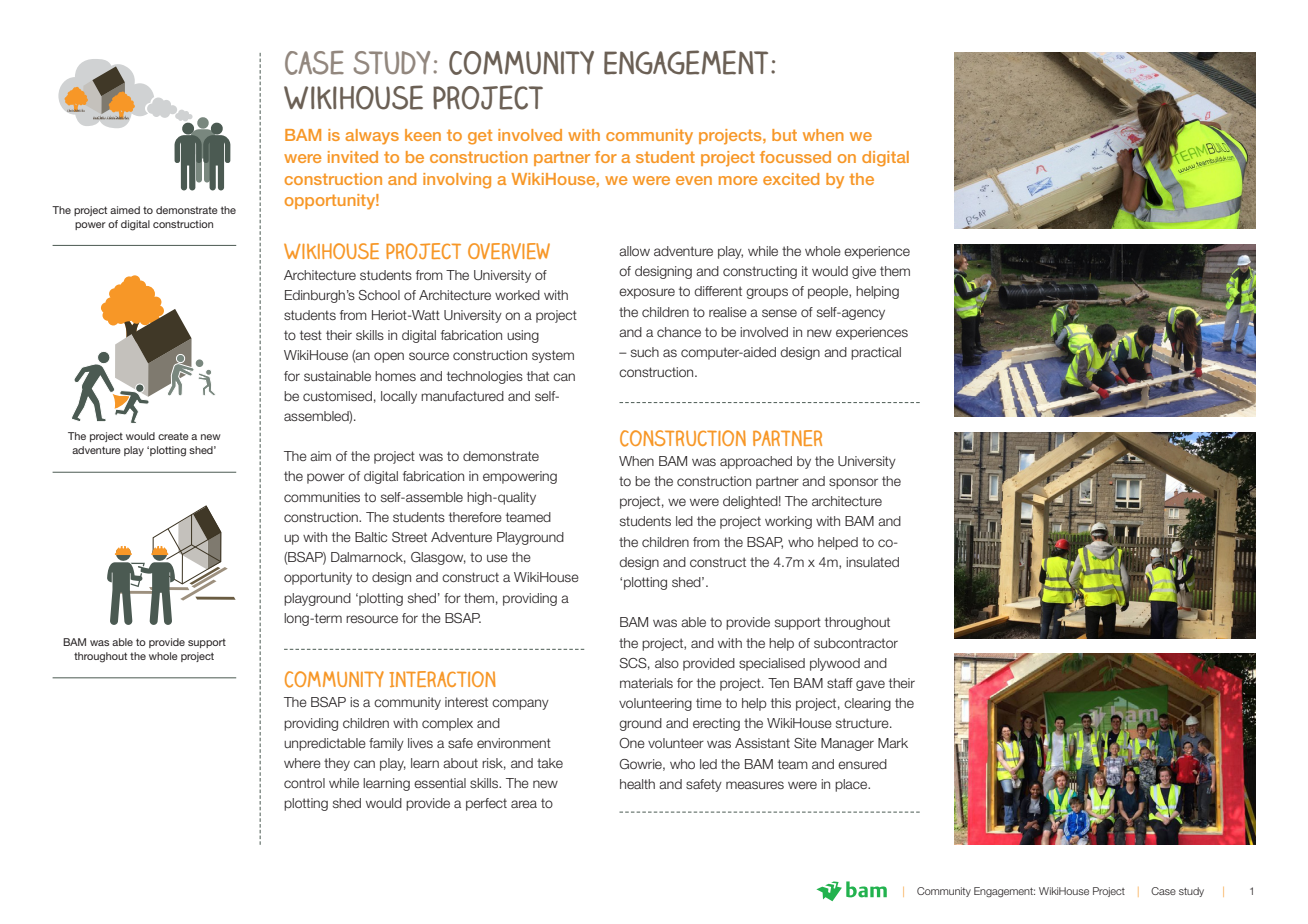  I want to click on technologies, so click(485, 377).
